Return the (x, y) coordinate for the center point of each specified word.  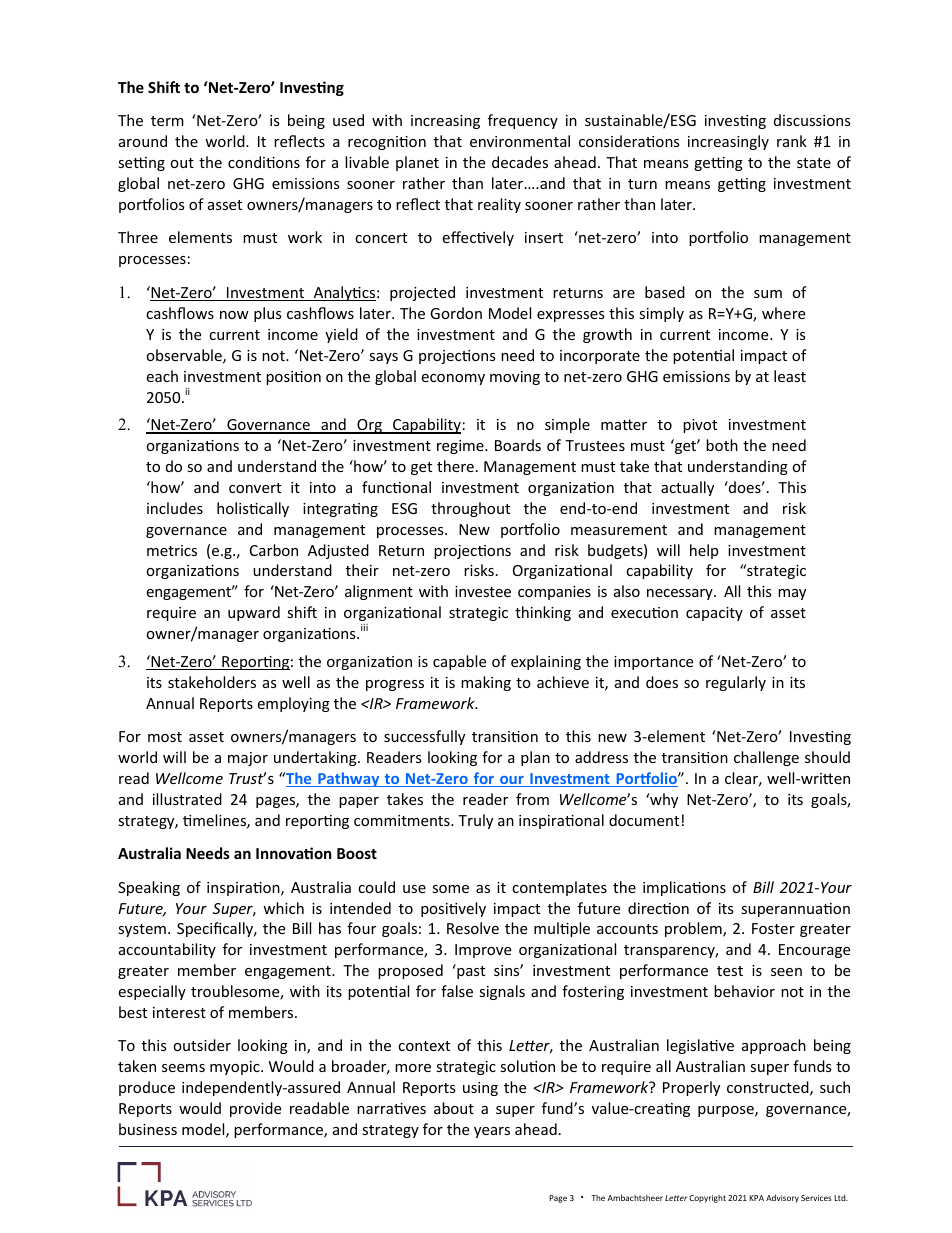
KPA (756, 1198)
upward (254, 613)
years (492, 1132)
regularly (736, 683)
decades (520, 162)
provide (255, 1109)
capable (459, 662)
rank (792, 141)
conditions (264, 162)
